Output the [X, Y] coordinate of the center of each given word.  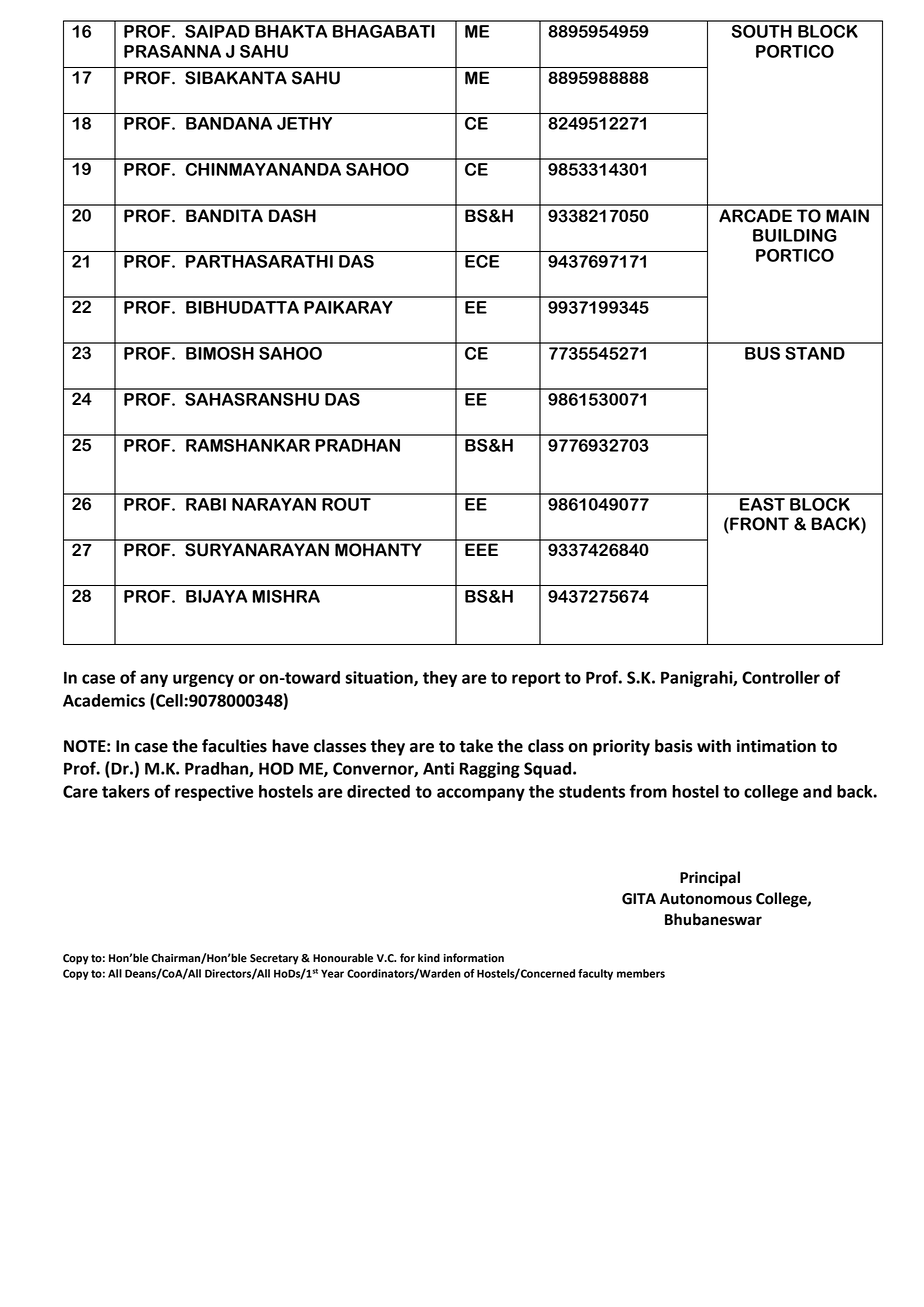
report [536, 679]
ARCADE [755, 216]
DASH [292, 216]
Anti [438, 768]
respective [214, 793]
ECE [482, 261]
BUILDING [795, 235]
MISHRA [286, 596]
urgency [203, 680]
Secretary [274, 959]
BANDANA [229, 123]
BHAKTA [291, 31]
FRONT [758, 525]
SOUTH [762, 31]
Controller [781, 677]
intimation [776, 746]
